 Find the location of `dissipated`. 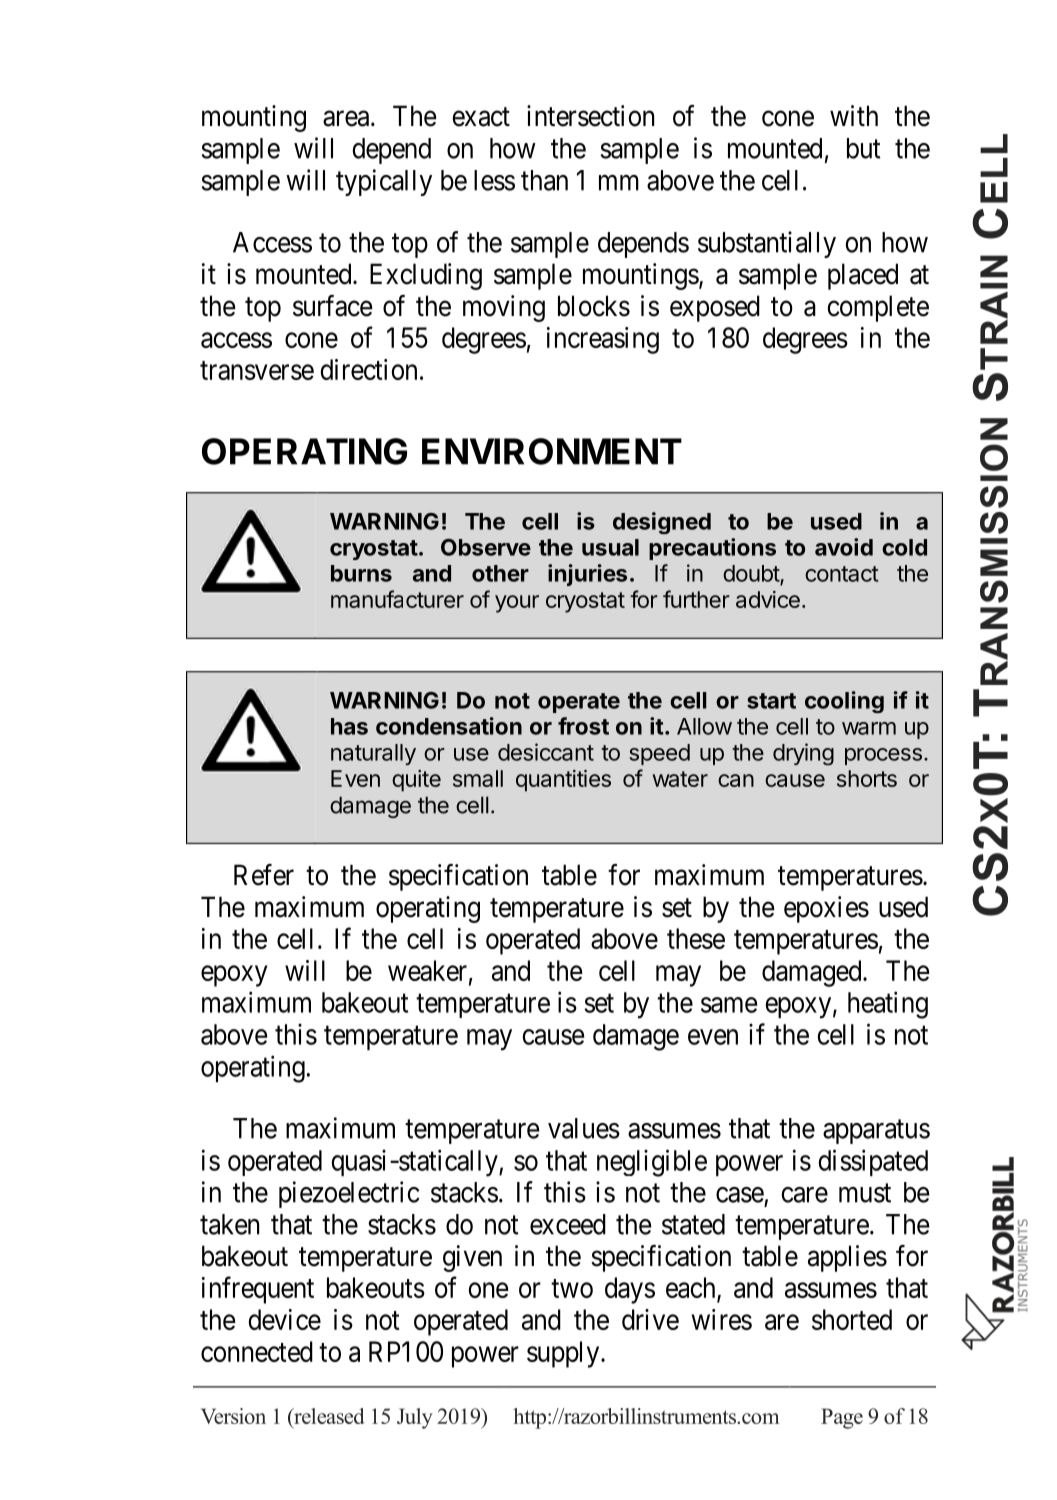

dissipated is located at coordinates (873, 1162).
